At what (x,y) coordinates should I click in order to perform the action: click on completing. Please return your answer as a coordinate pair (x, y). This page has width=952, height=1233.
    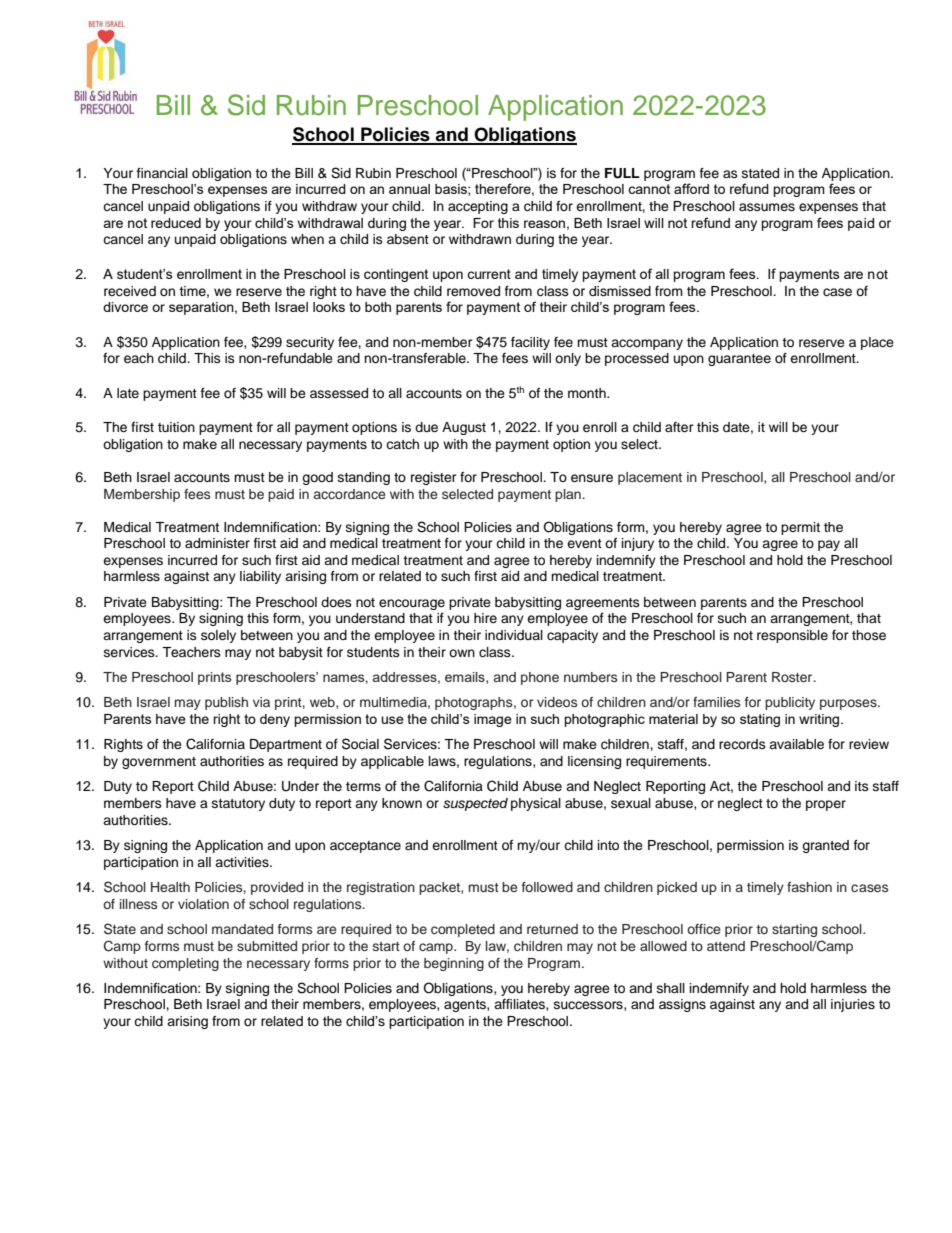
    Looking at the image, I should click on (185, 964).
